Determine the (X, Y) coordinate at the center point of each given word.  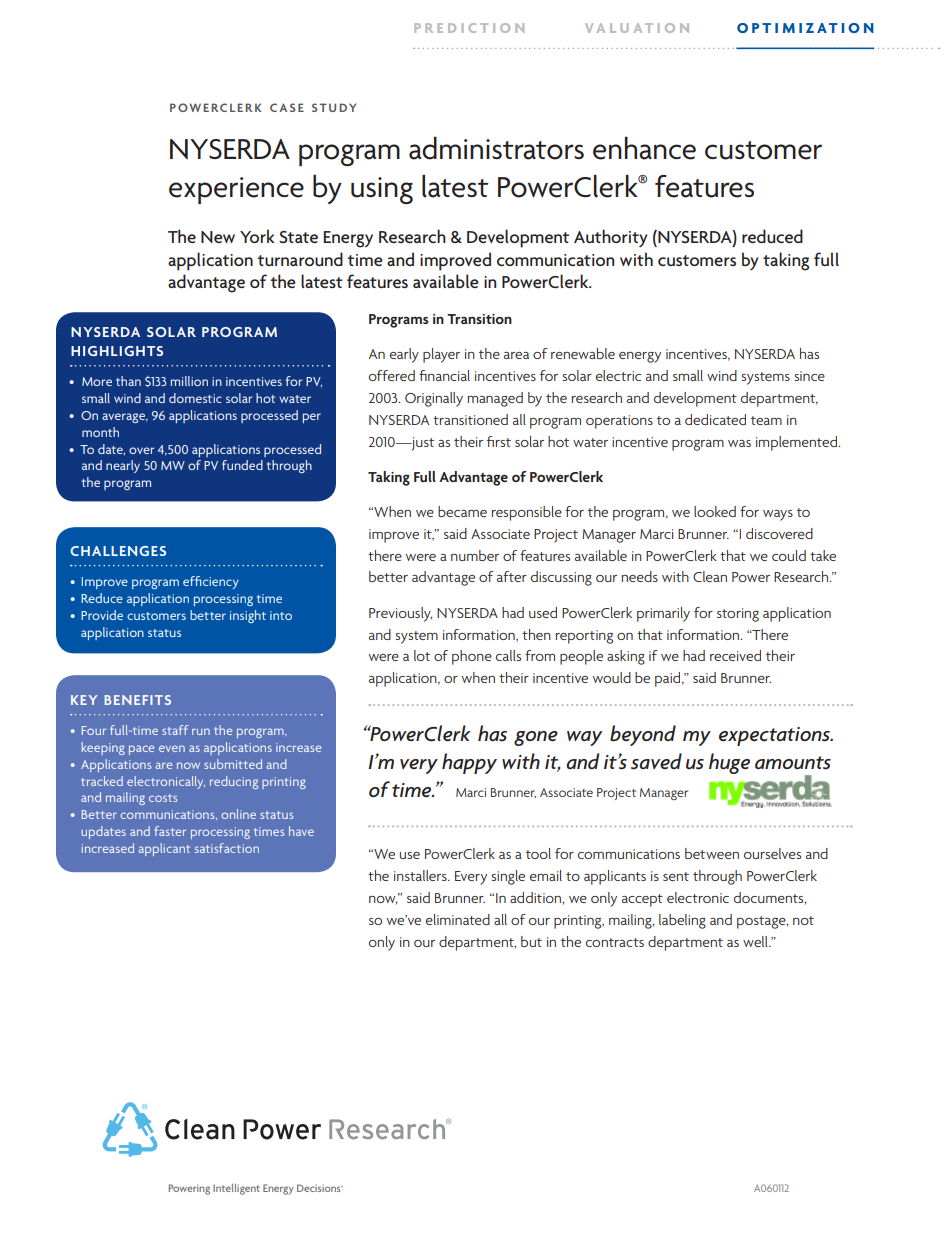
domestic (195, 398)
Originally (434, 399)
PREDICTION (469, 28)
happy (469, 763)
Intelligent (236, 1189)
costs (163, 798)
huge (729, 763)
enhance (644, 148)
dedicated (715, 419)
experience (236, 191)
